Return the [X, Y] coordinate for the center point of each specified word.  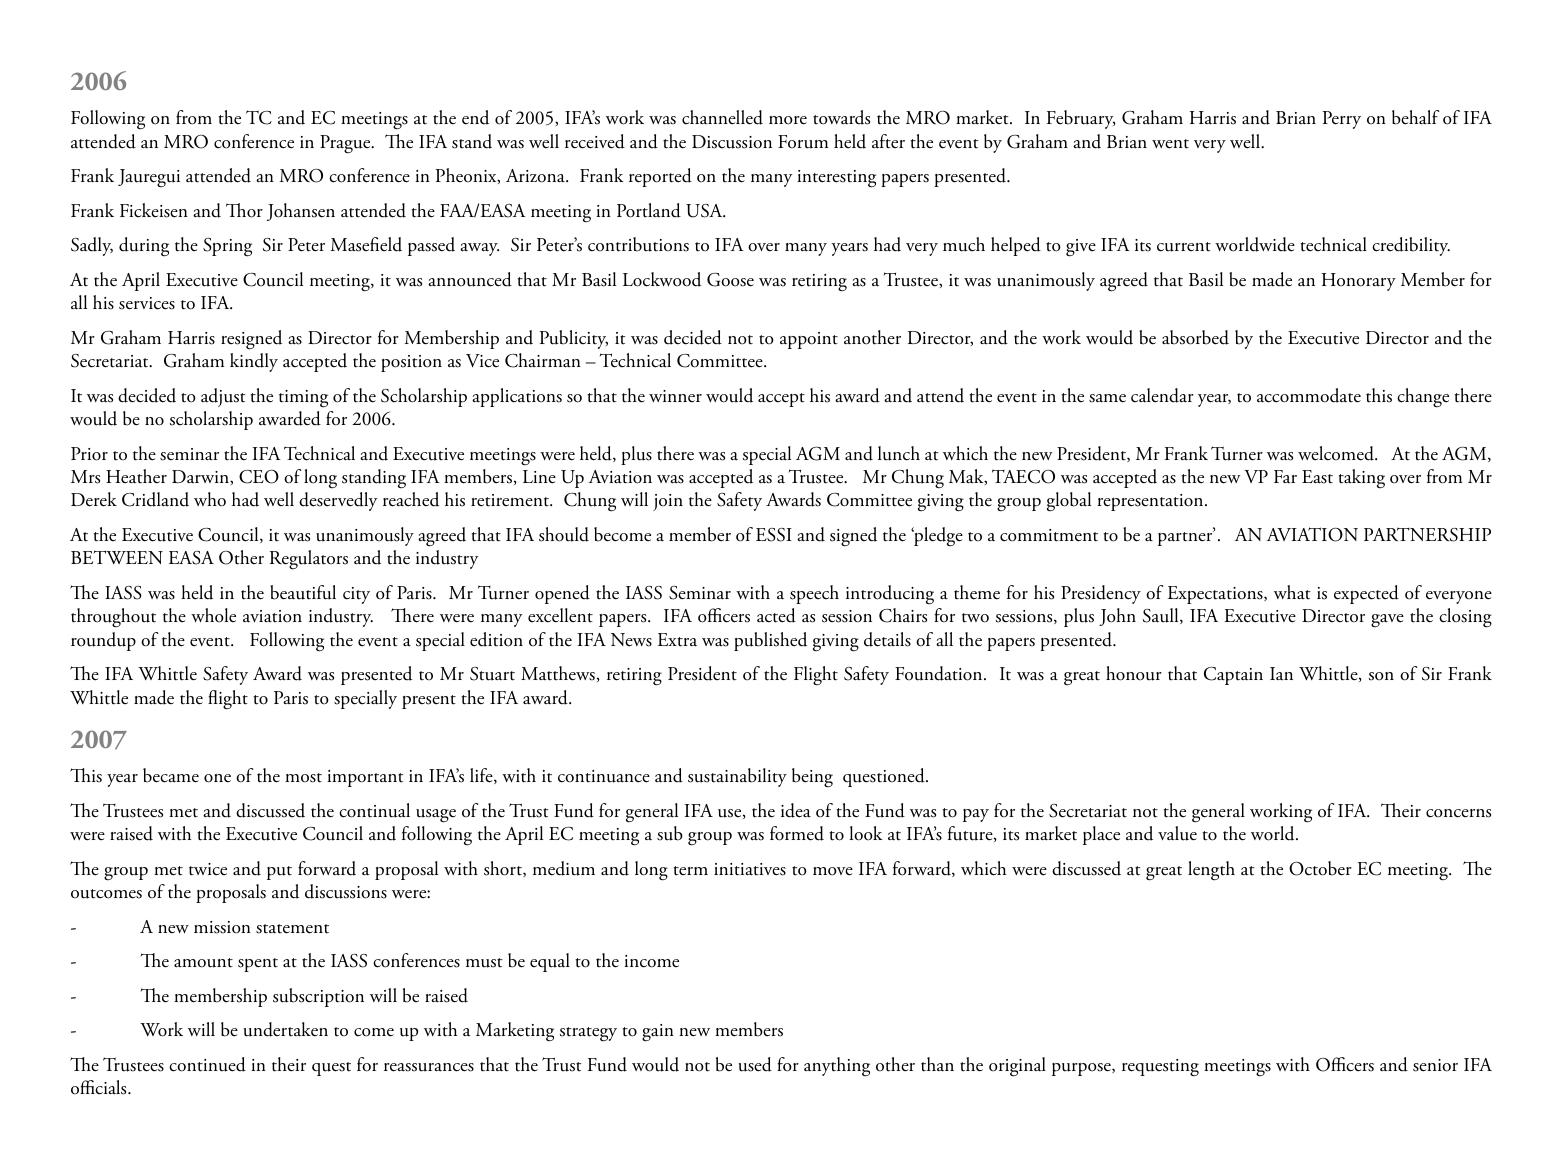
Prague [346, 144]
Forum [803, 142]
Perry [1342, 120]
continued [207, 1064]
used [755, 1064]
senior [1435, 1065]
